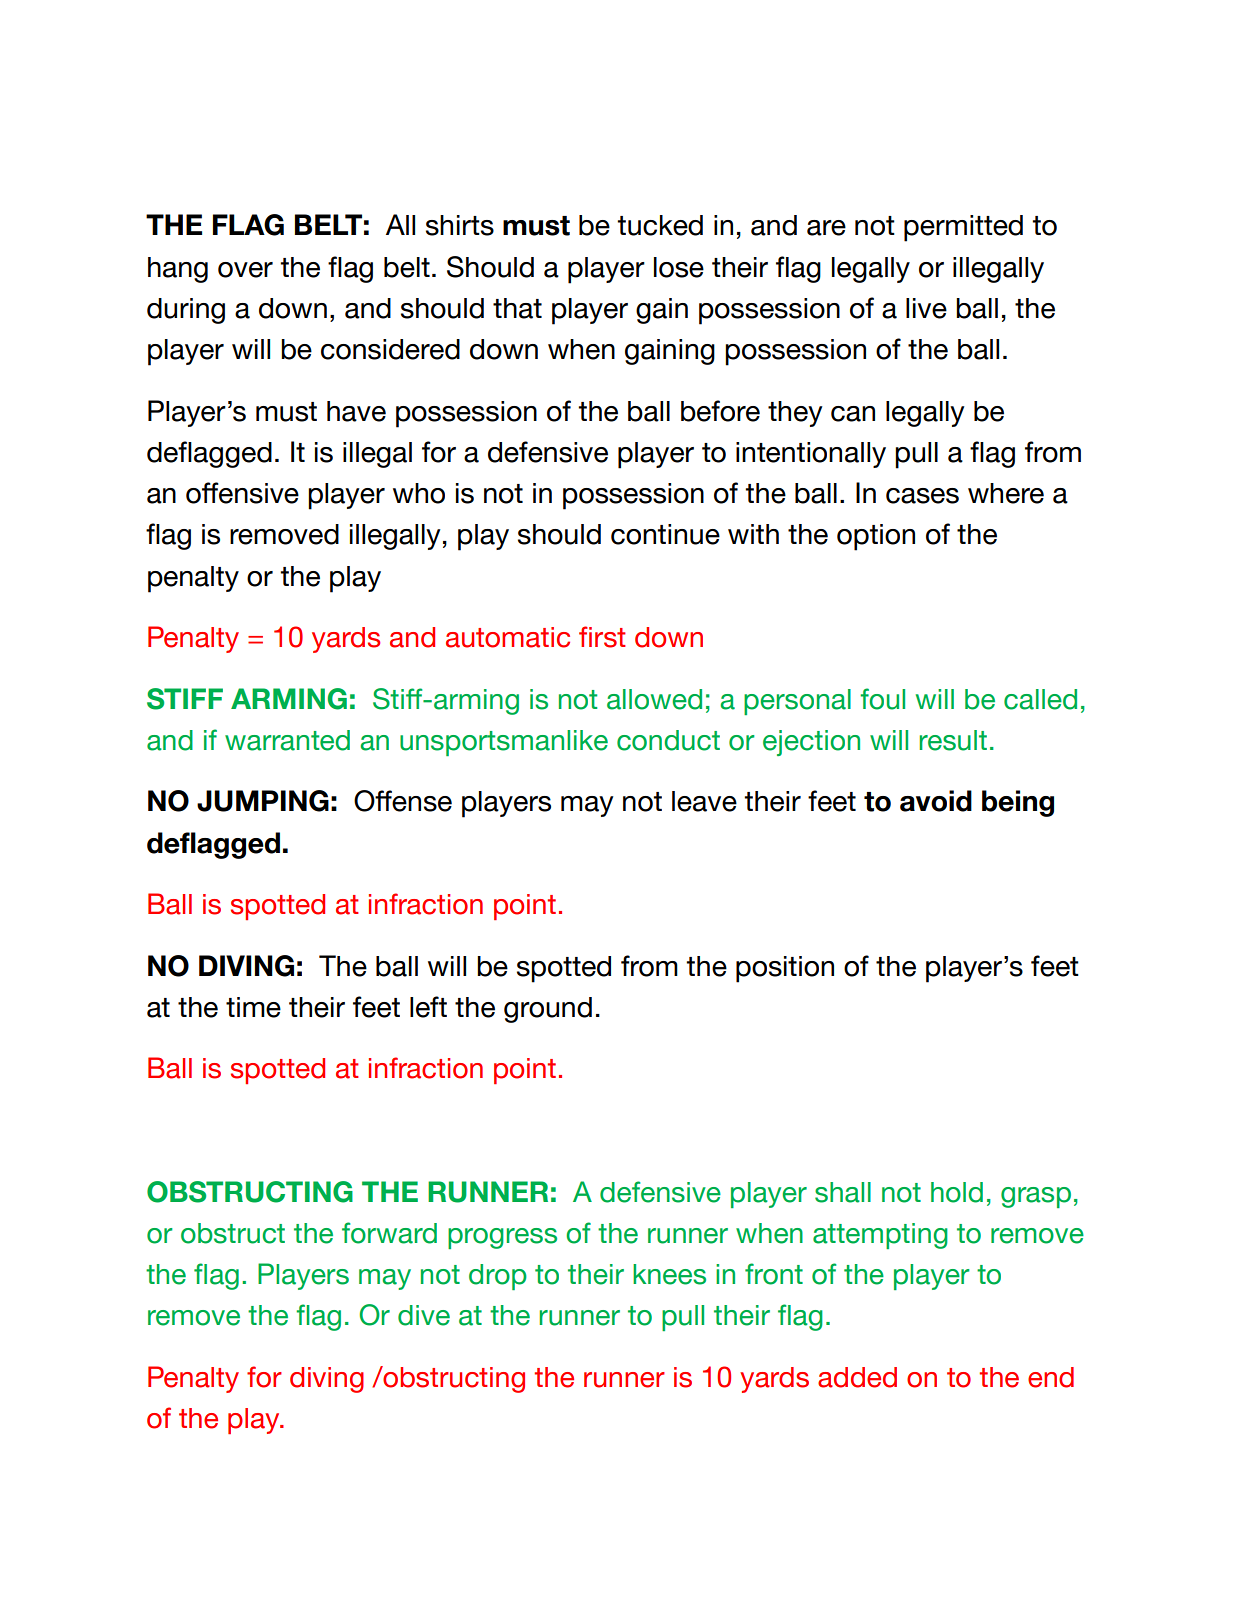  Describe the element at coordinates (287, 740) in the screenshot. I see `warranted` at that location.
